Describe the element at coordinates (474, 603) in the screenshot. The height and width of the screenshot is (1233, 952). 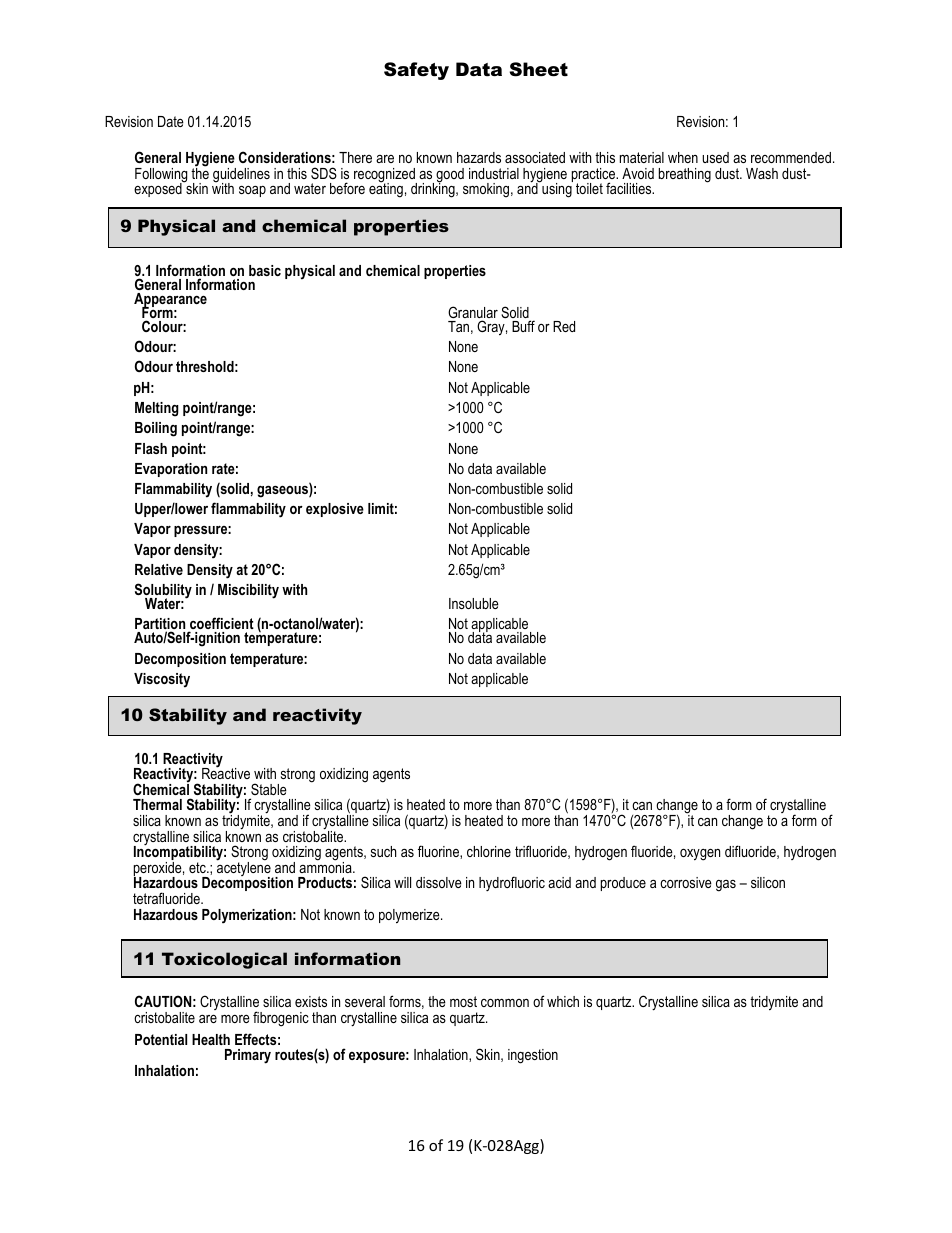
I see `Insoluble` at that location.
